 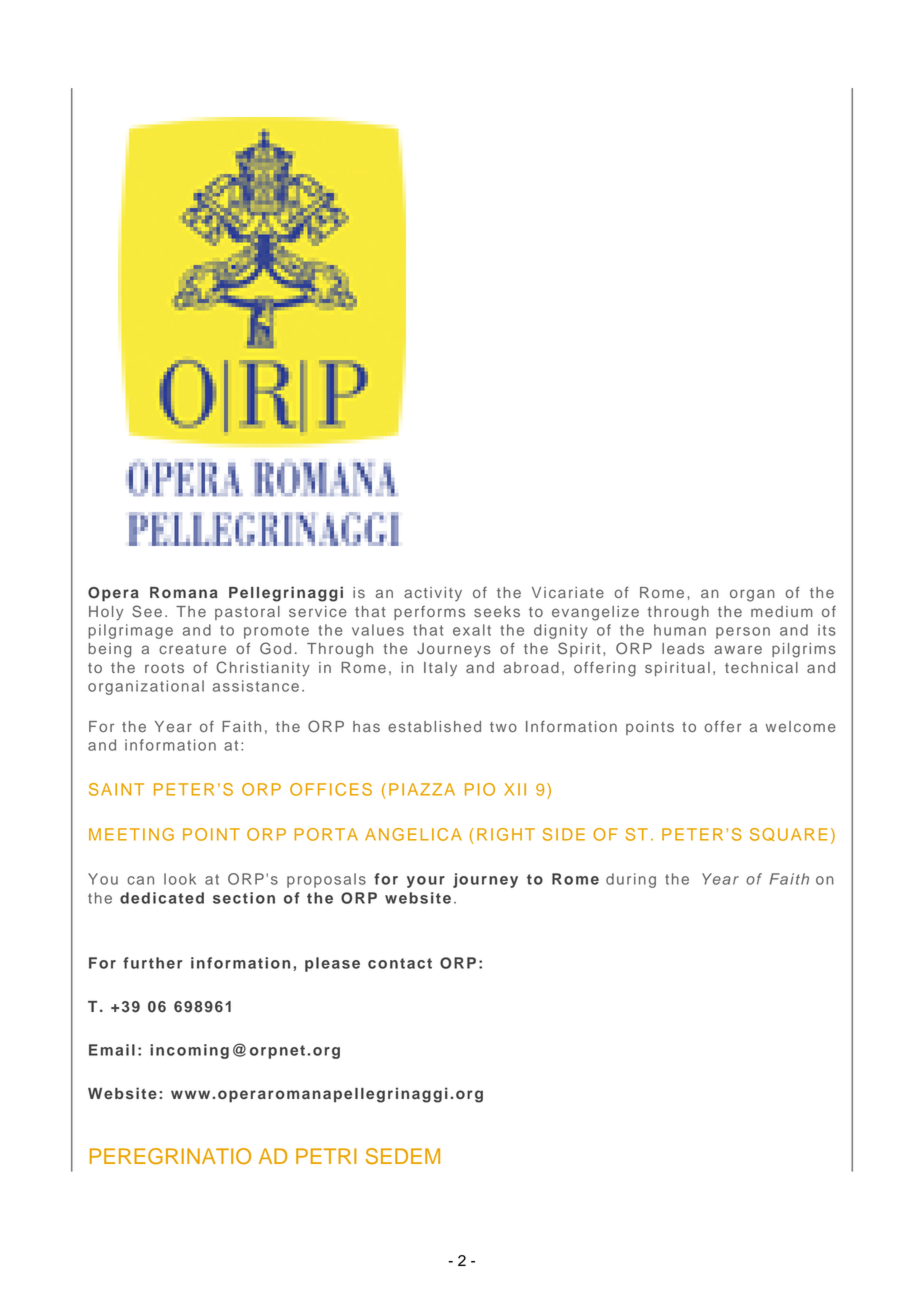 I want to click on PETRI, so click(x=326, y=1156).
